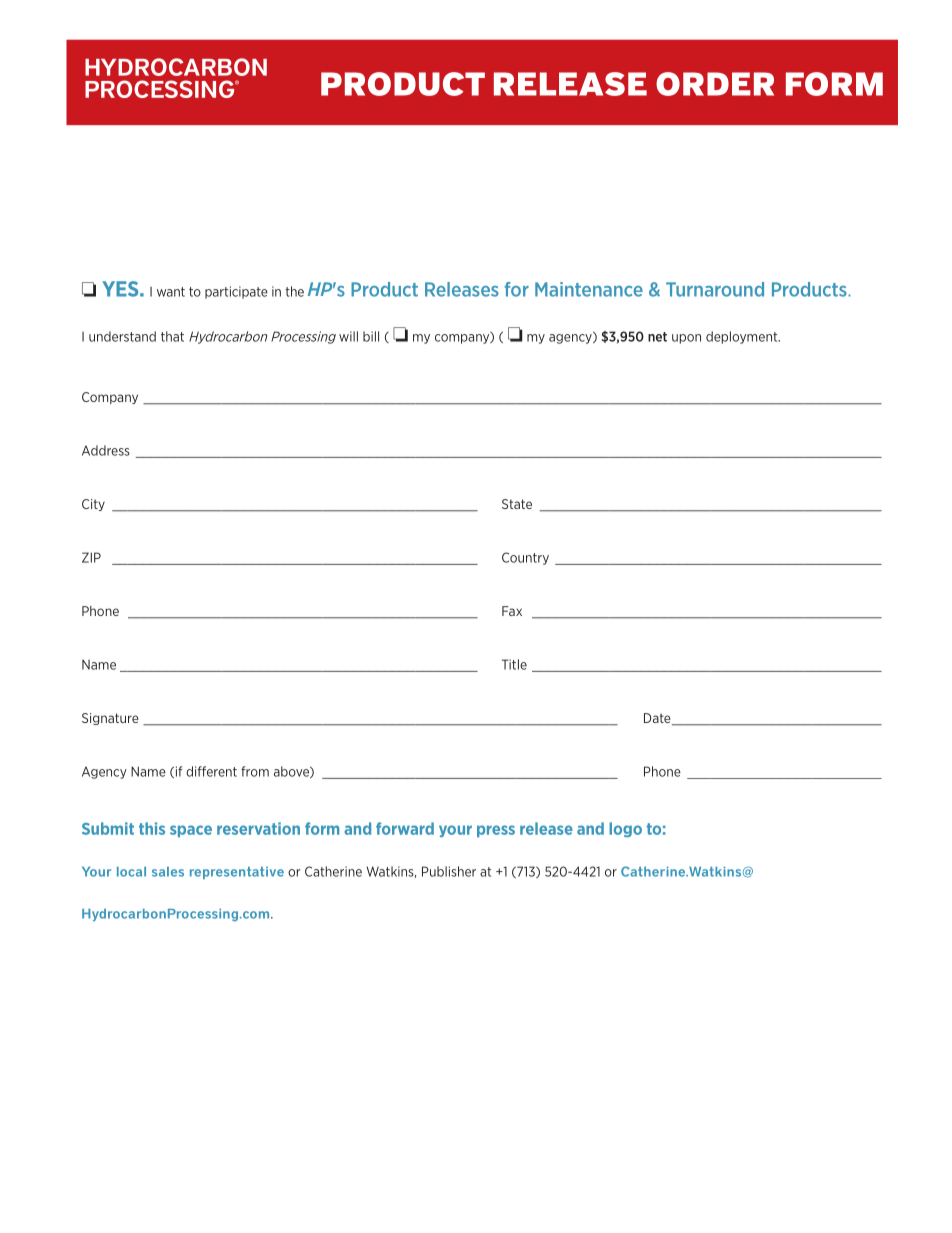  What do you see at coordinates (517, 504) in the screenshot?
I see `State` at bounding box center [517, 504].
